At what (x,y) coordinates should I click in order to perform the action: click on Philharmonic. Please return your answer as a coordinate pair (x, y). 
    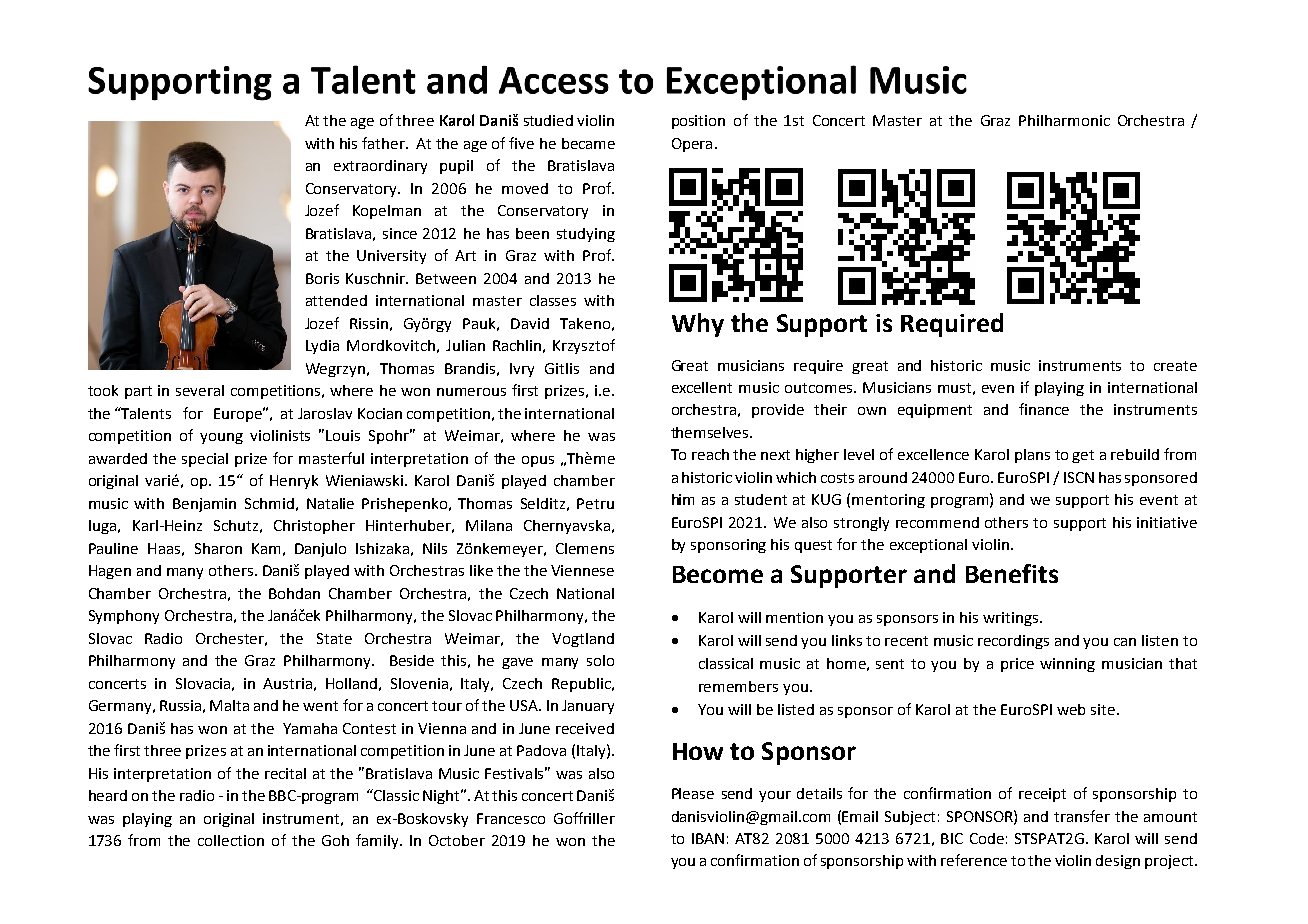
    Looking at the image, I should click on (1064, 120).
